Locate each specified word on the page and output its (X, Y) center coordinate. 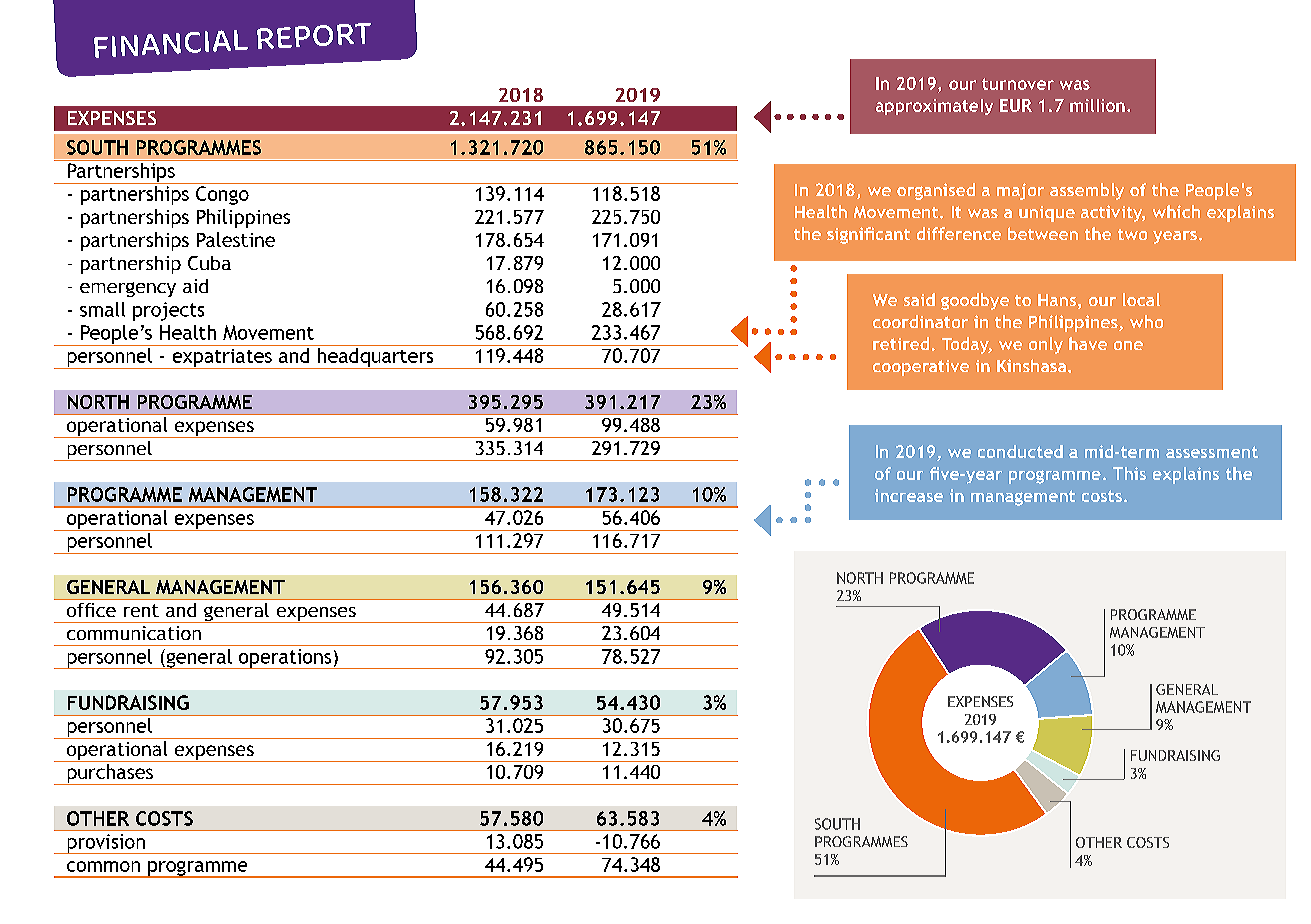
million (1097, 105)
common (103, 866)
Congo (222, 195)
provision (106, 844)
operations (285, 659)
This (1129, 473)
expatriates (222, 359)
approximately (934, 107)
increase (909, 495)
